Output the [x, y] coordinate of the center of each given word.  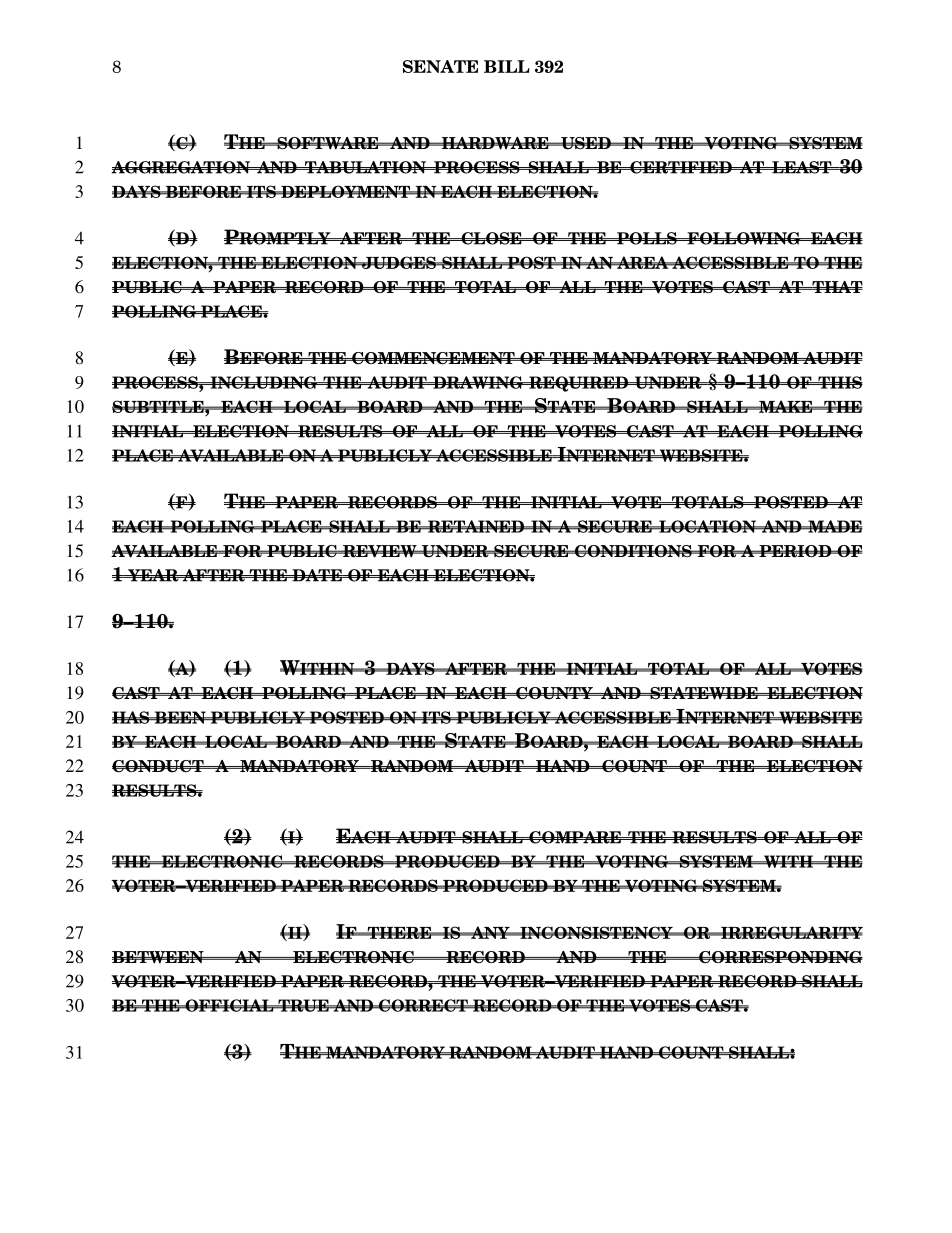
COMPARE [575, 837]
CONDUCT [159, 766]
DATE [317, 575]
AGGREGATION [181, 167]
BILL [507, 66]
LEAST [802, 167]
